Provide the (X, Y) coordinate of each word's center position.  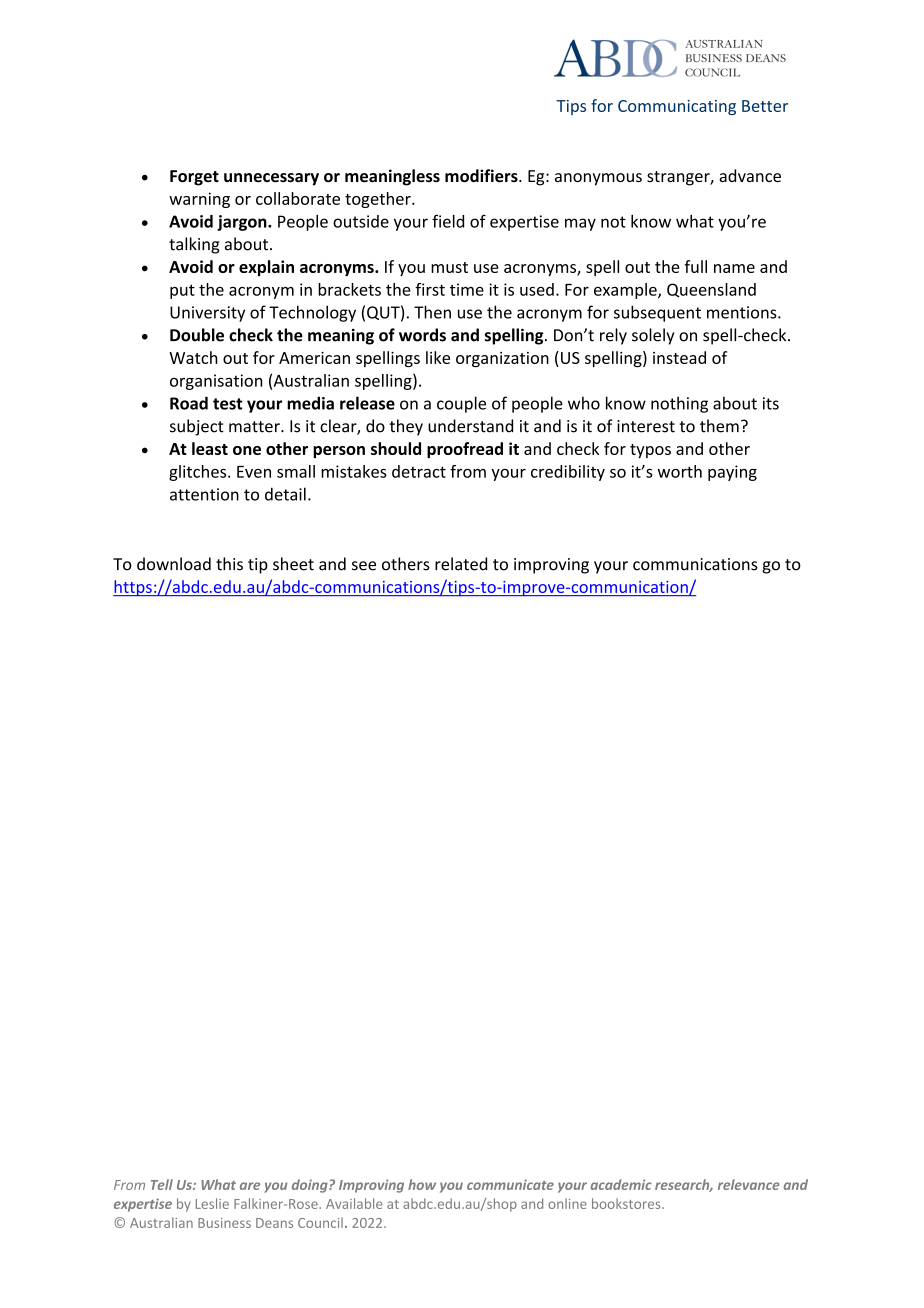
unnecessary (271, 179)
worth (680, 471)
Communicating (677, 107)
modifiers (482, 176)
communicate (510, 1184)
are (250, 1186)
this (229, 564)
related (461, 564)
